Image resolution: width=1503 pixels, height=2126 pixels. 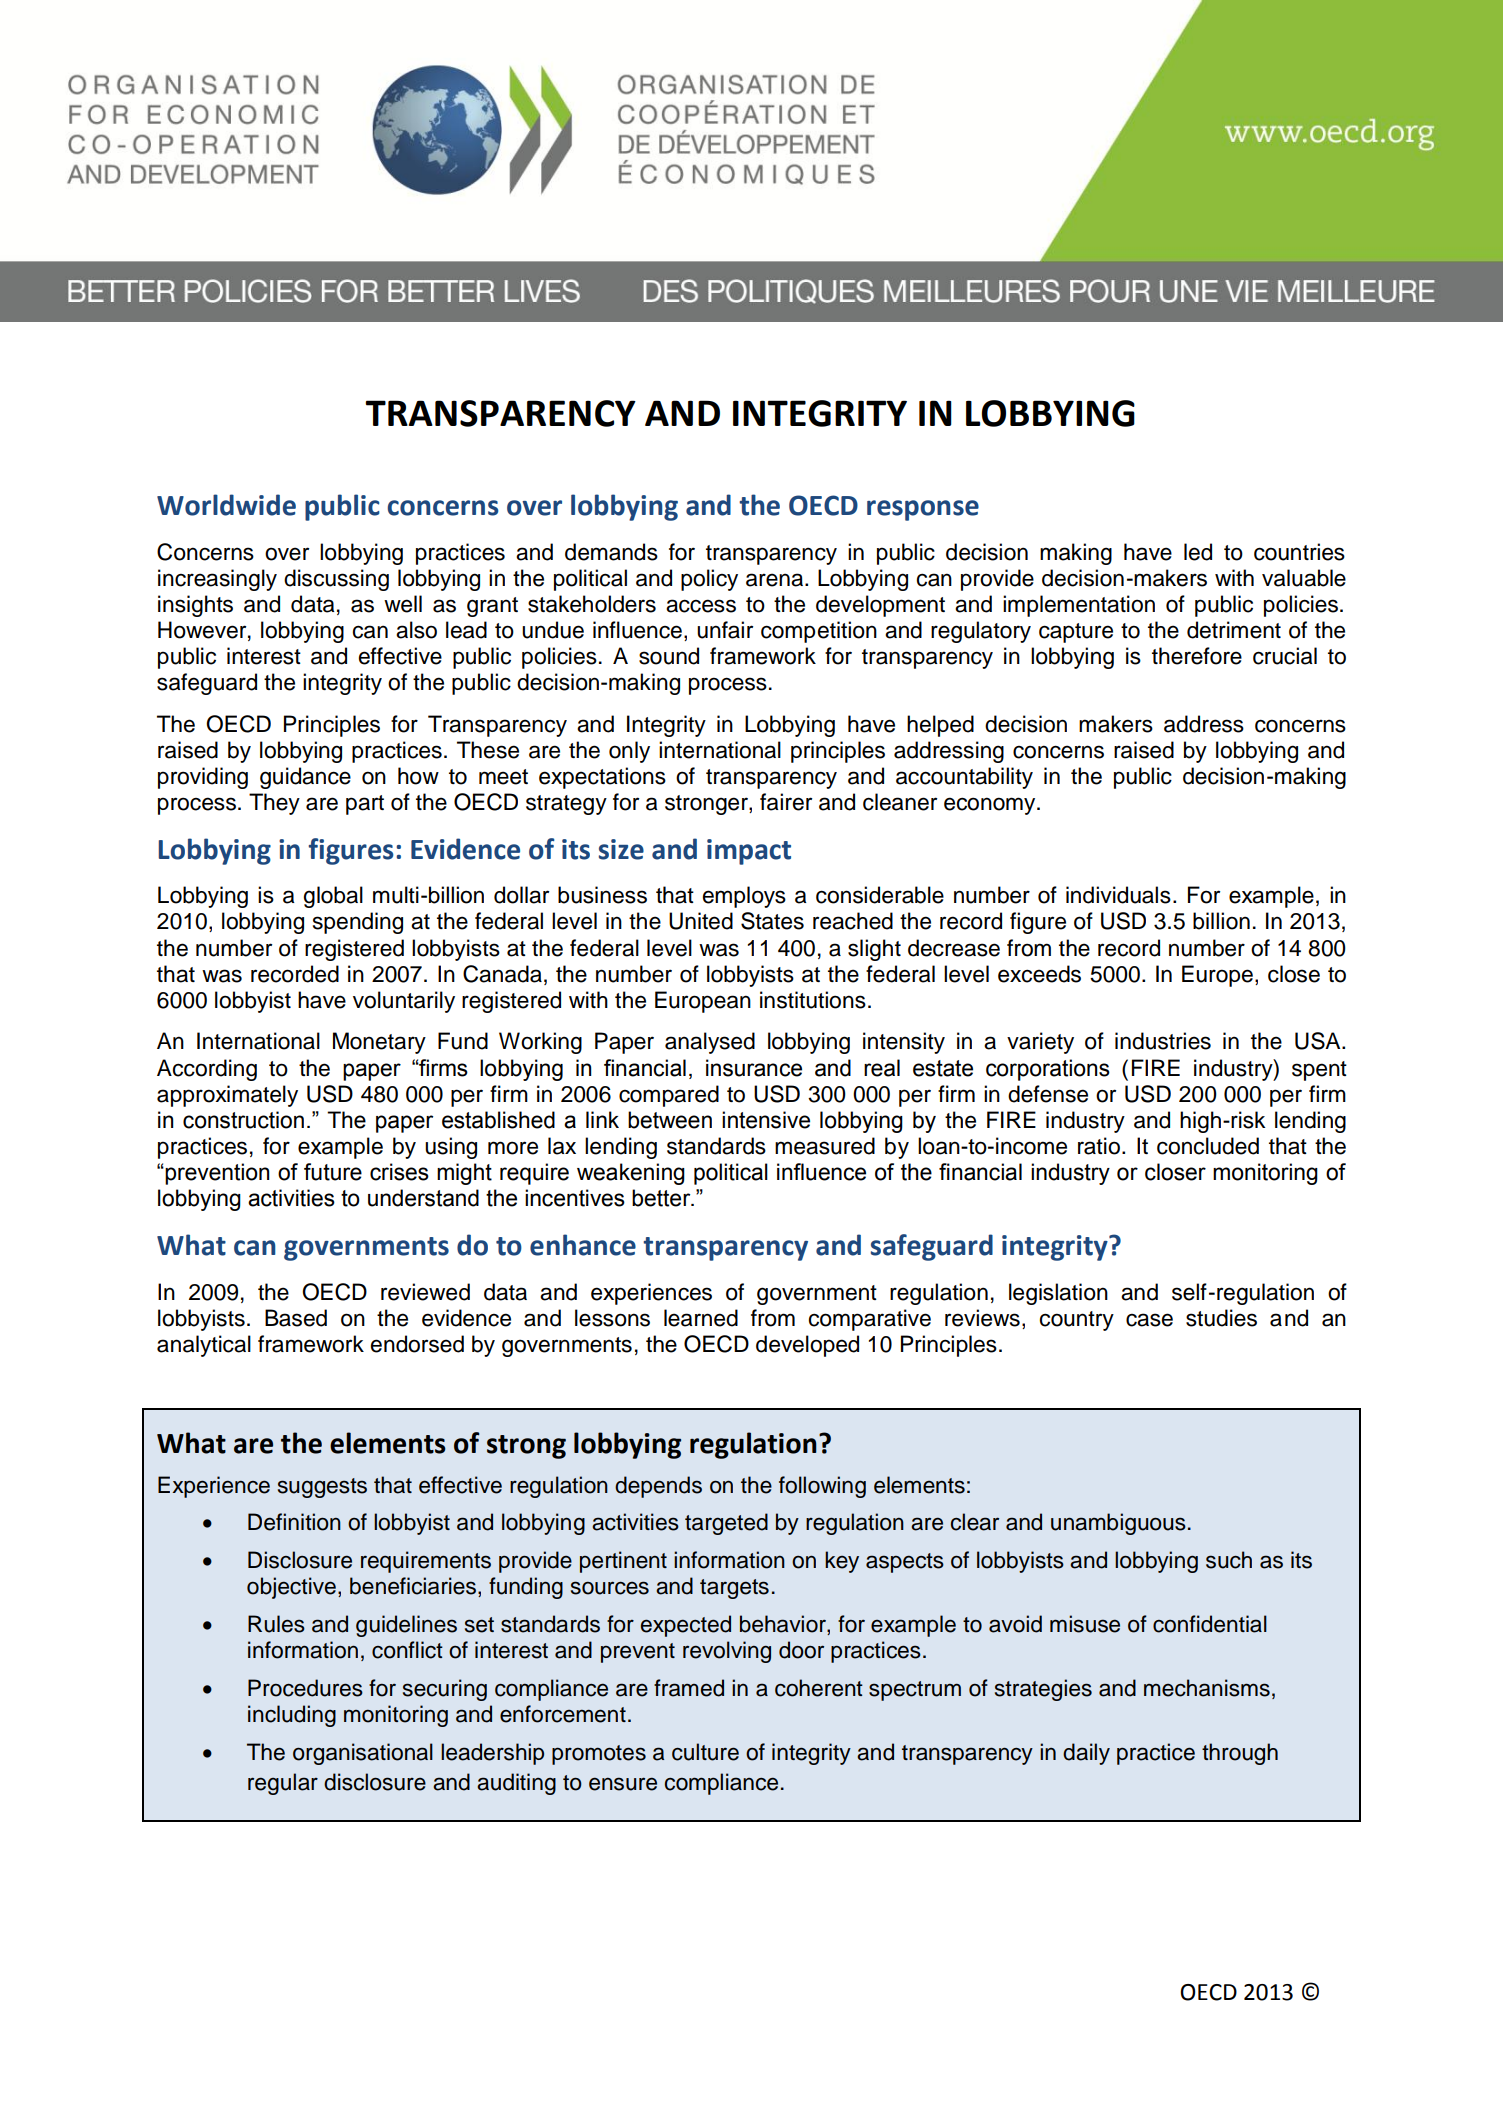 I want to click on culture, so click(x=705, y=1752).
